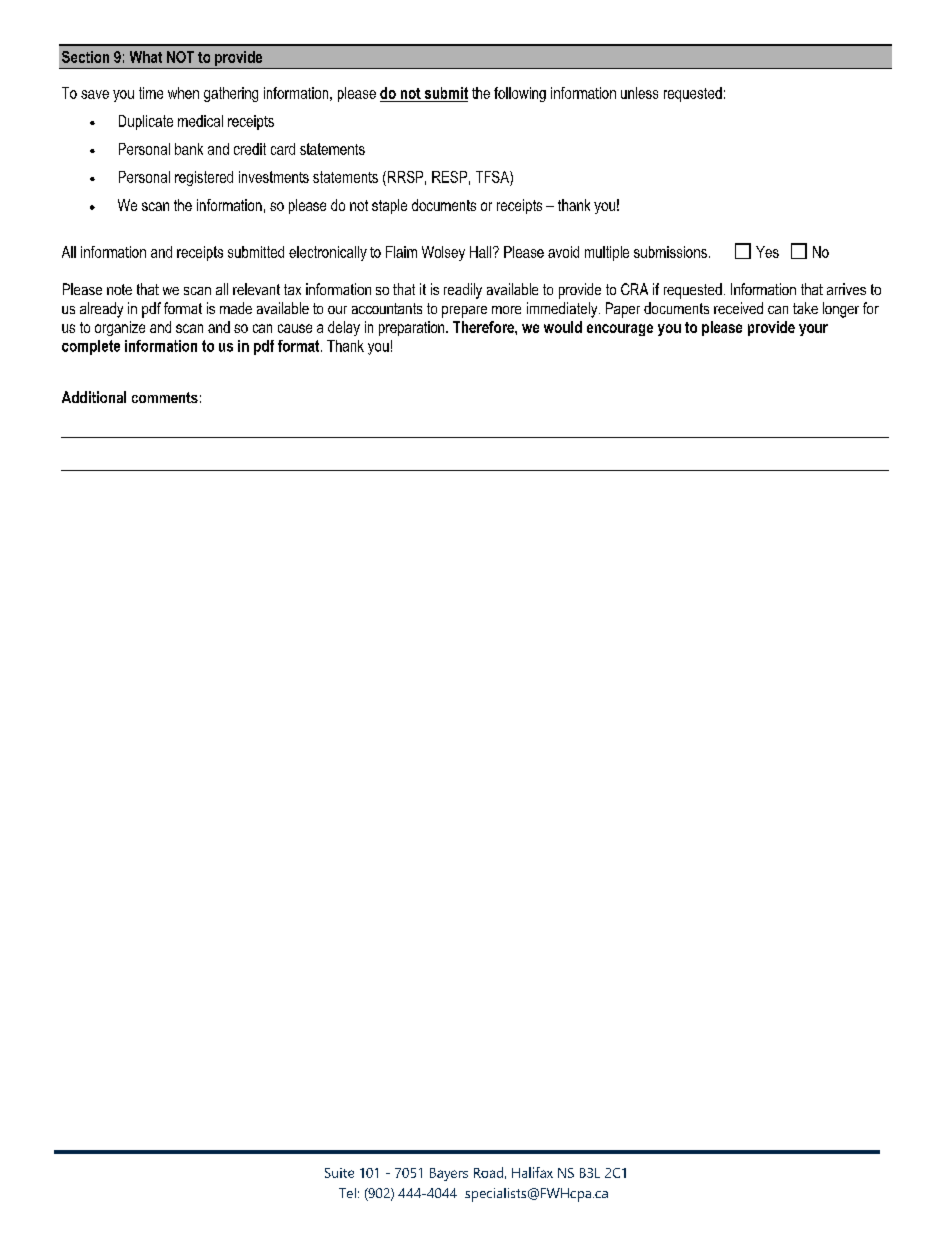 The width and height of the screenshot is (952, 1233). What do you see at coordinates (520, 94) in the screenshot?
I see `following` at bounding box center [520, 94].
